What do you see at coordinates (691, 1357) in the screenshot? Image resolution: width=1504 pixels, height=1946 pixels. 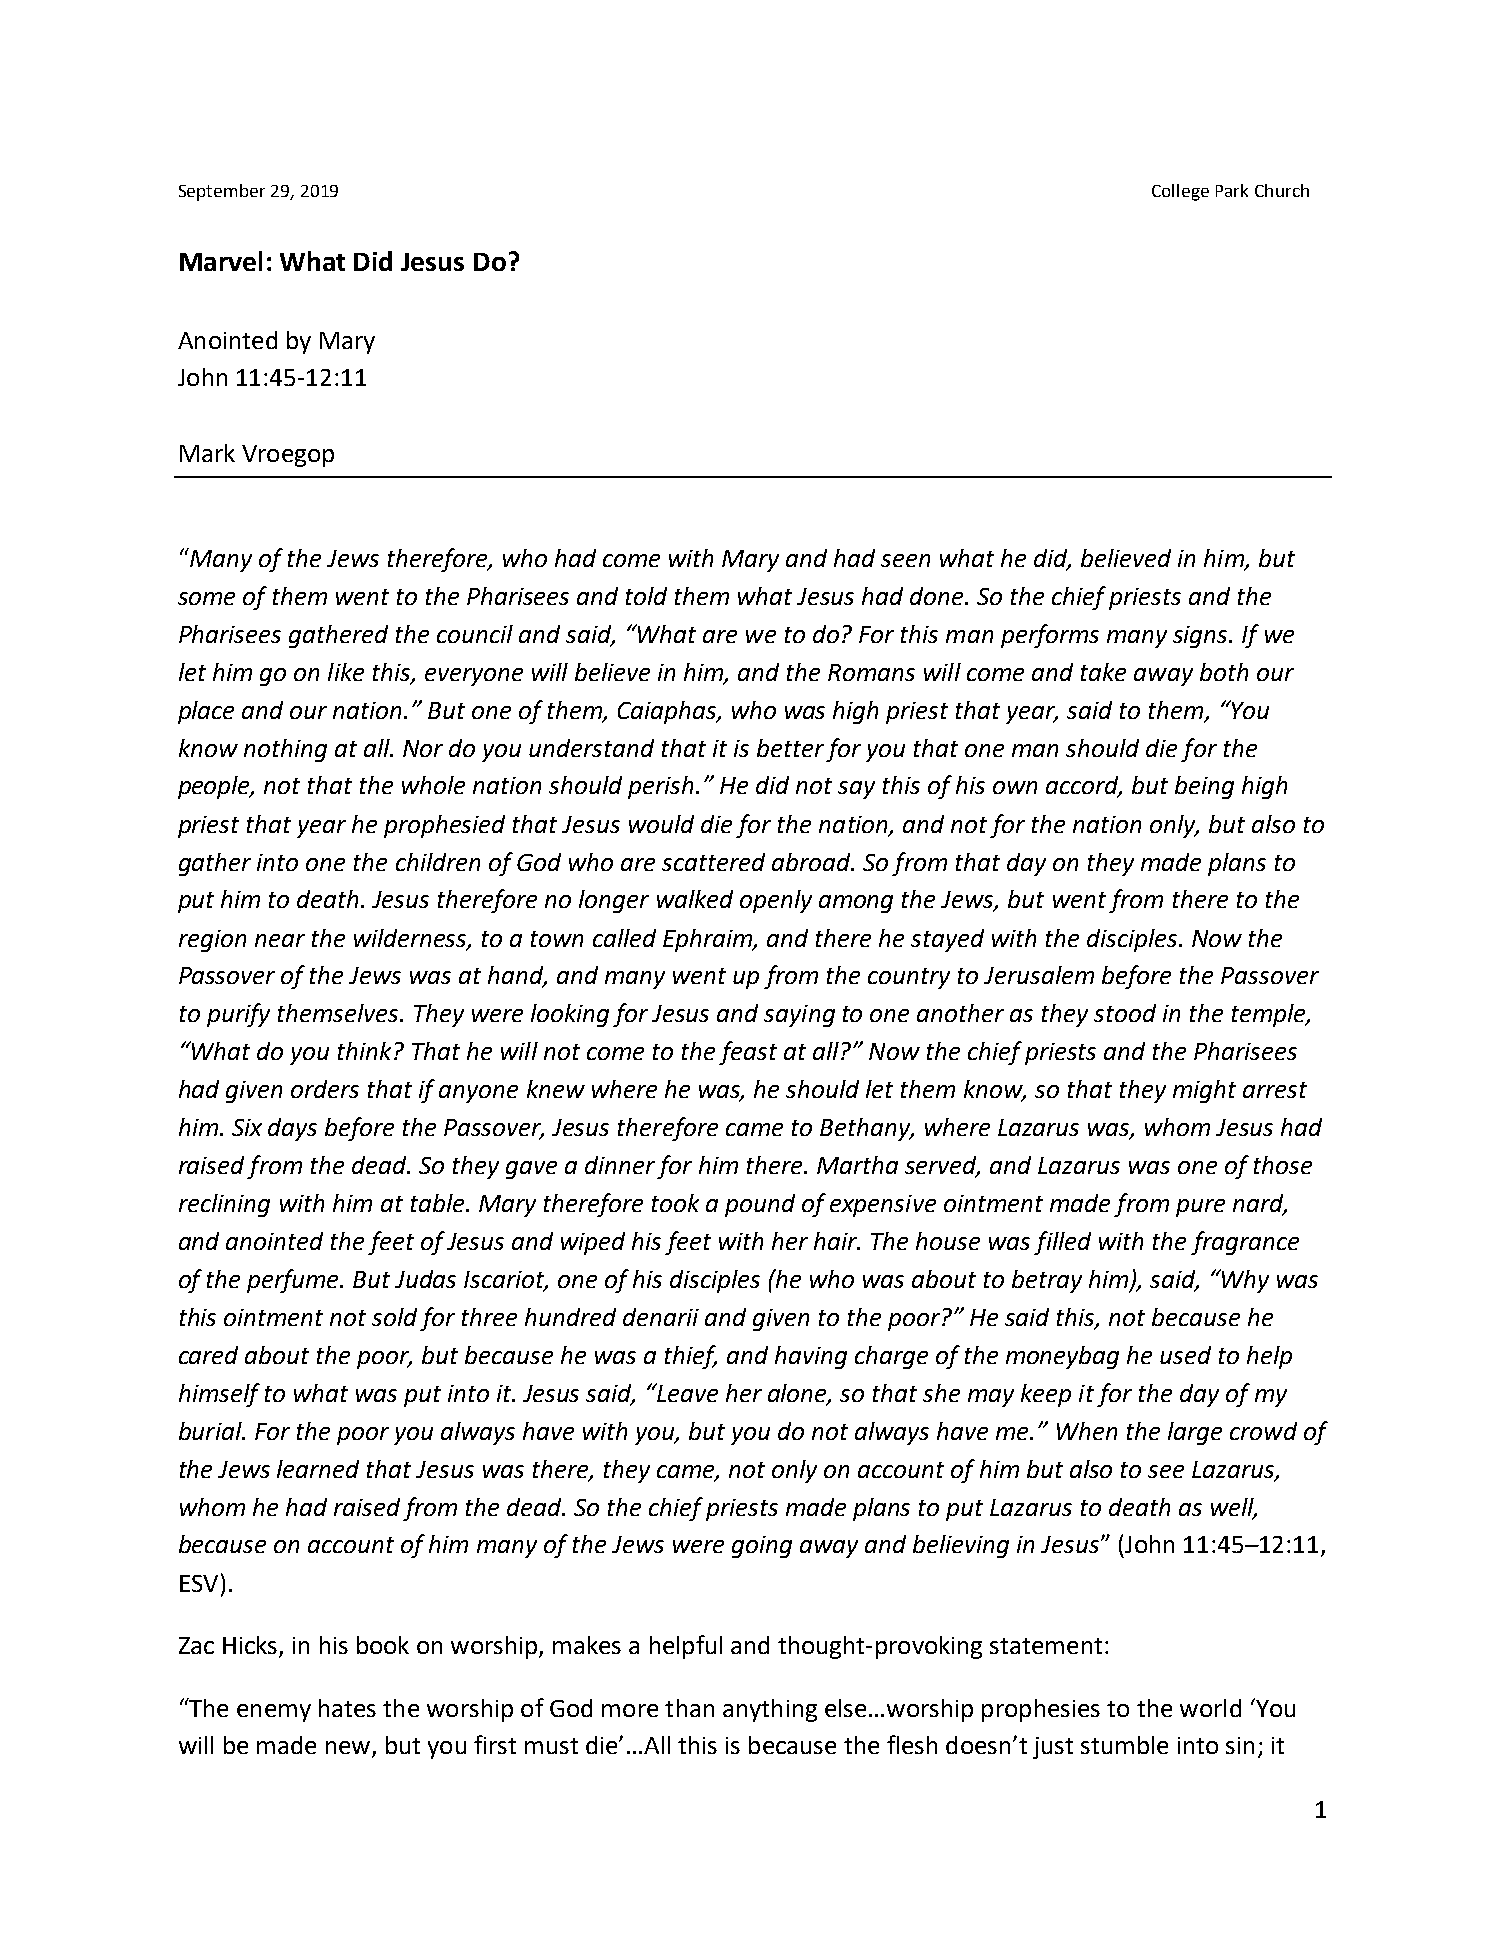 I see `thief` at bounding box center [691, 1357].
